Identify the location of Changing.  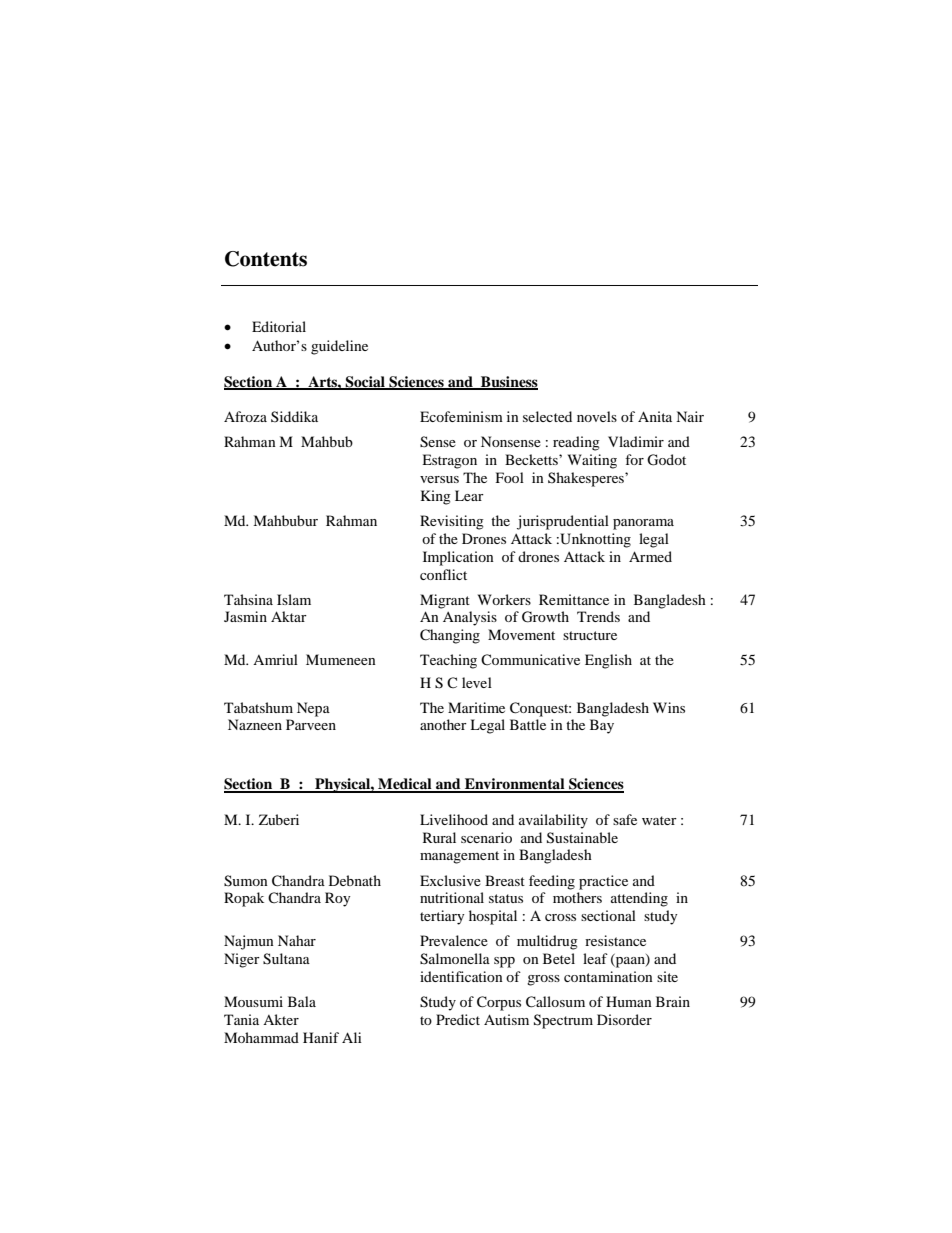
(450, 636).
